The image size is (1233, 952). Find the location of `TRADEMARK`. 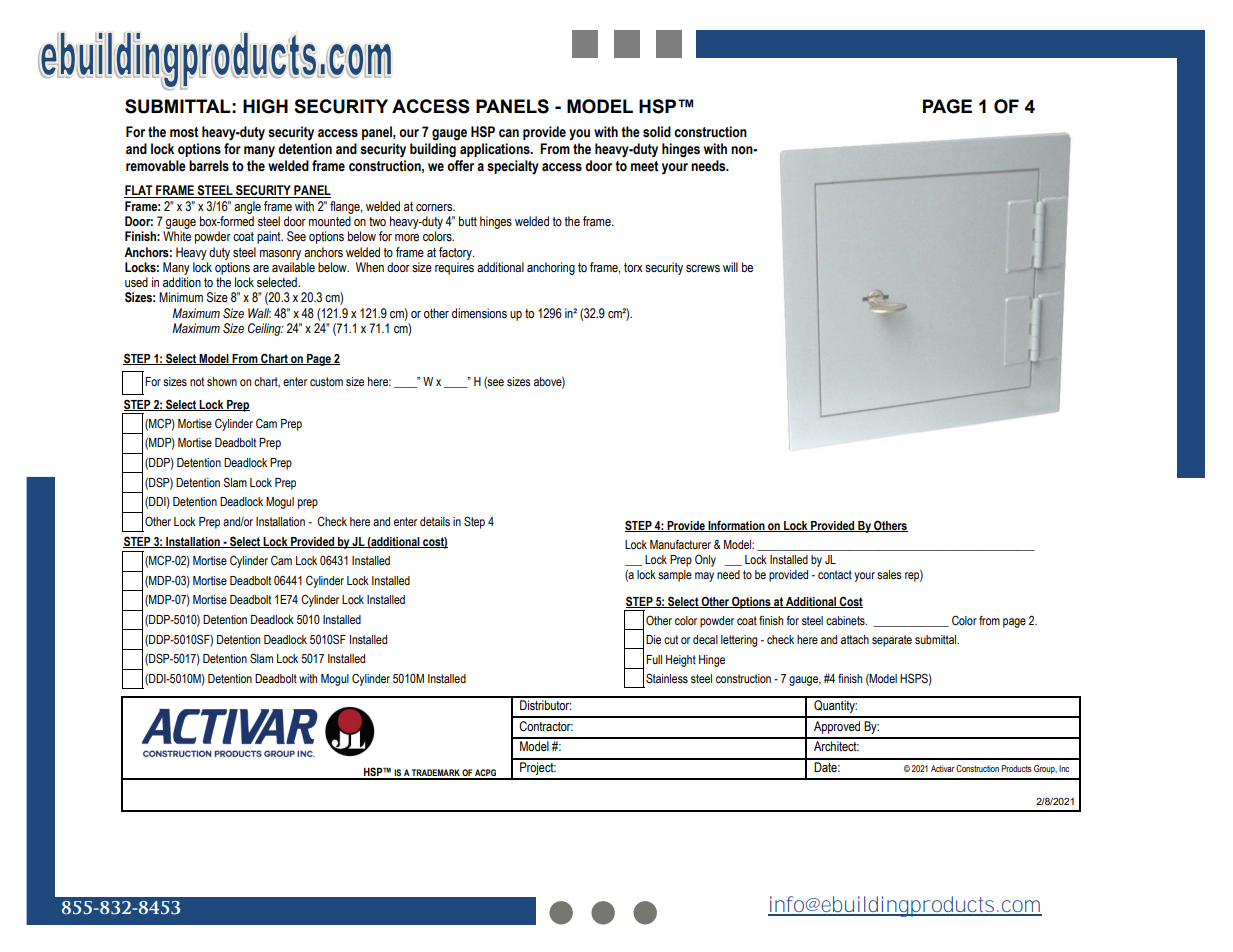

TRADEMARK is located at coordinates (436, 774).
